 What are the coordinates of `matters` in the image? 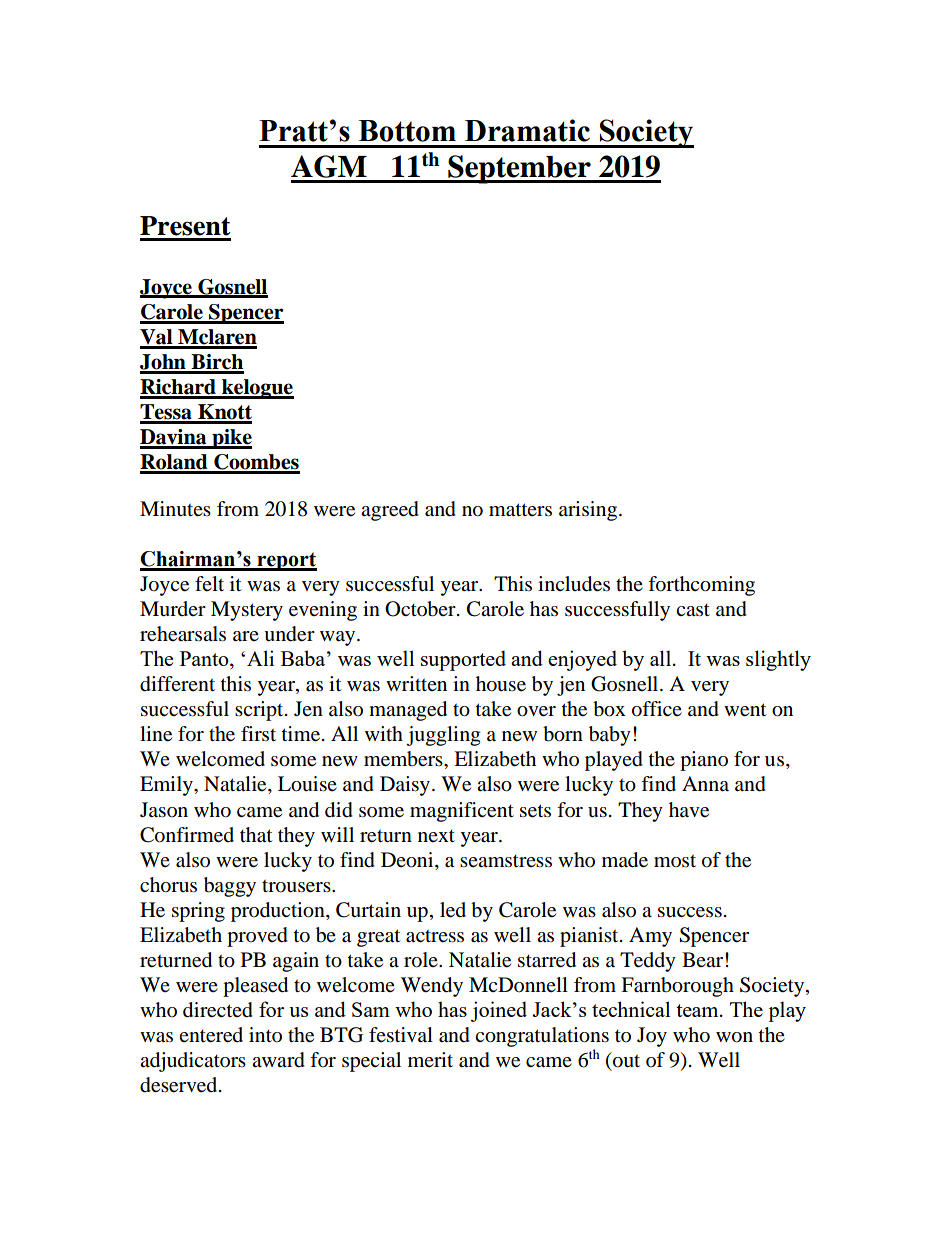 It's located at (520, 510).
